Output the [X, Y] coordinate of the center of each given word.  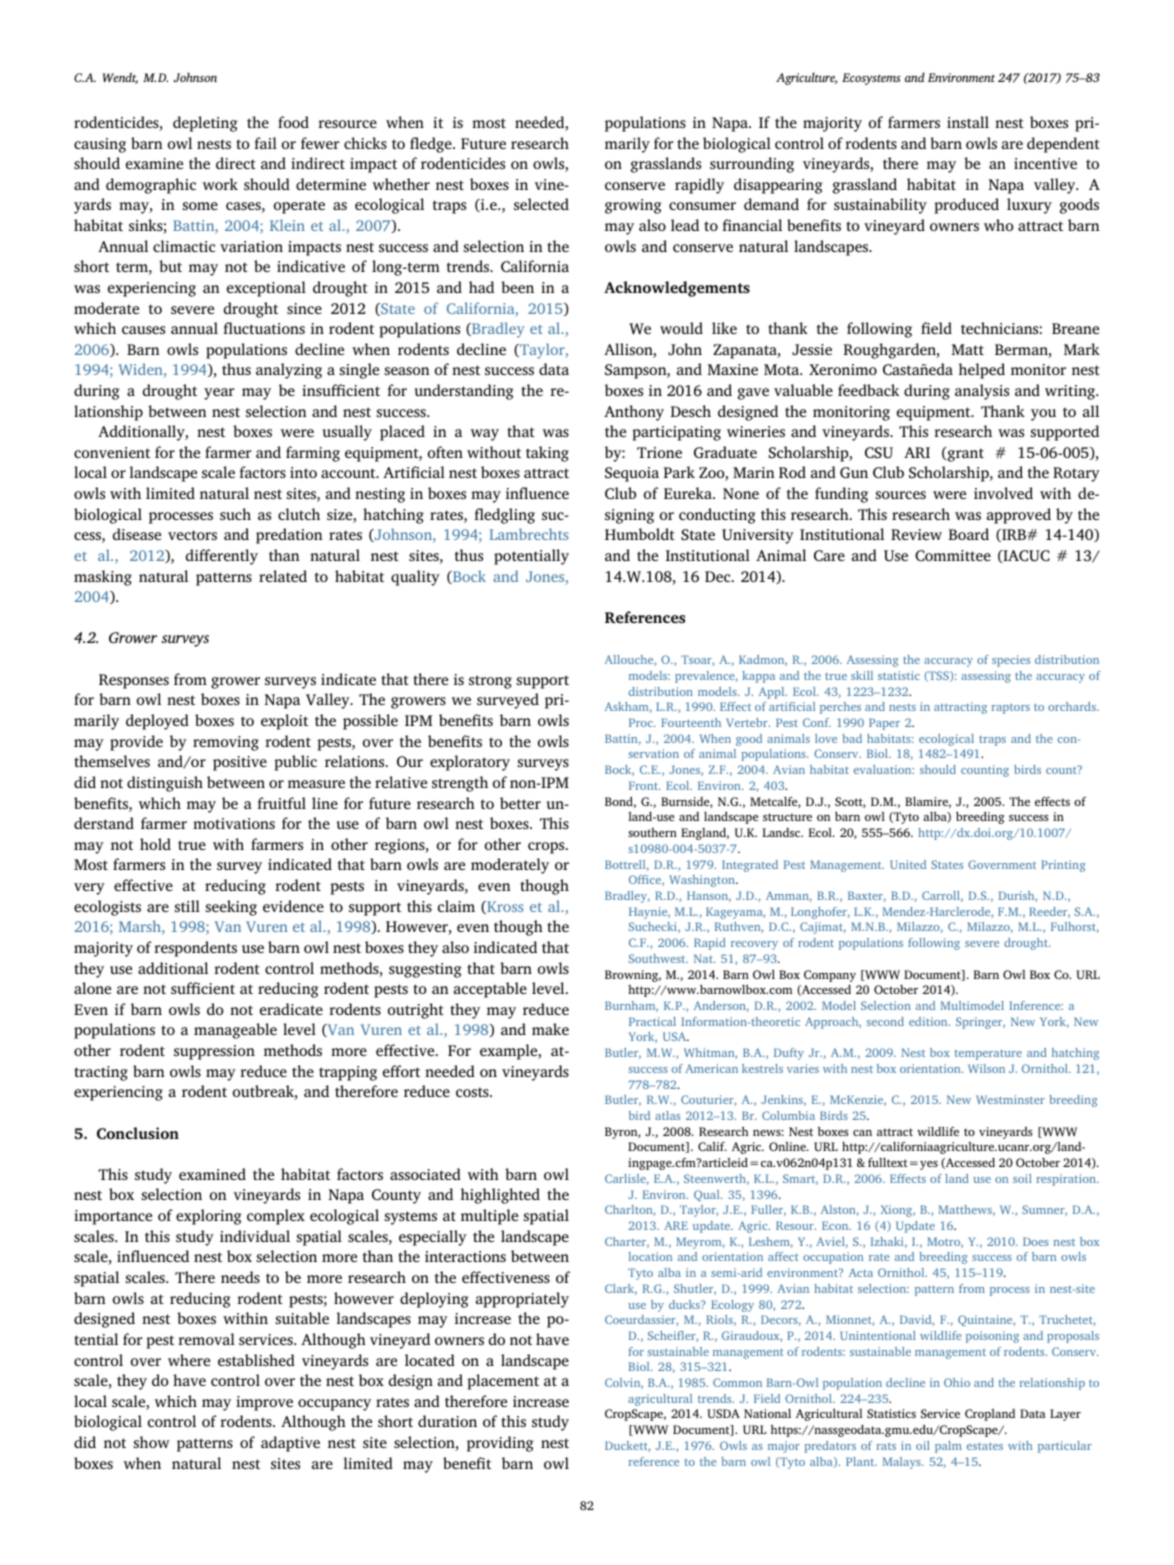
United [908, 864]
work [220, 184]
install [968, 122]
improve [264, 1403]
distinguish [165, 784]
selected [541, 204]
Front [644, 785]
